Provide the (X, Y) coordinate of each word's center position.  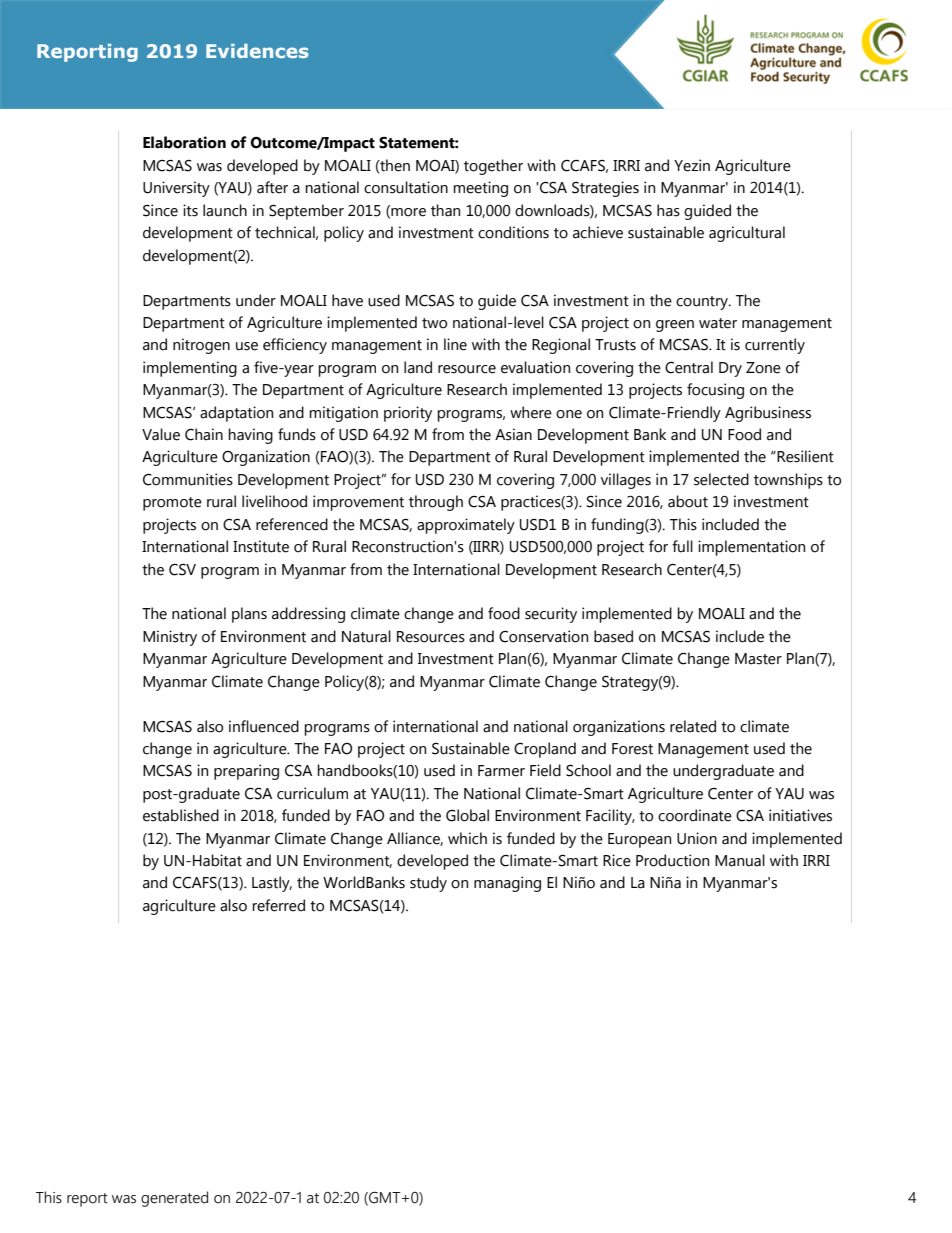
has (668, 210)
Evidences (257, 51)
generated (174, 1199)
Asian (513, 434)
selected (721, 479)
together (493, 167)
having (250, 436)
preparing (246, 772)
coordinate (695, 815)
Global (467, 815)
